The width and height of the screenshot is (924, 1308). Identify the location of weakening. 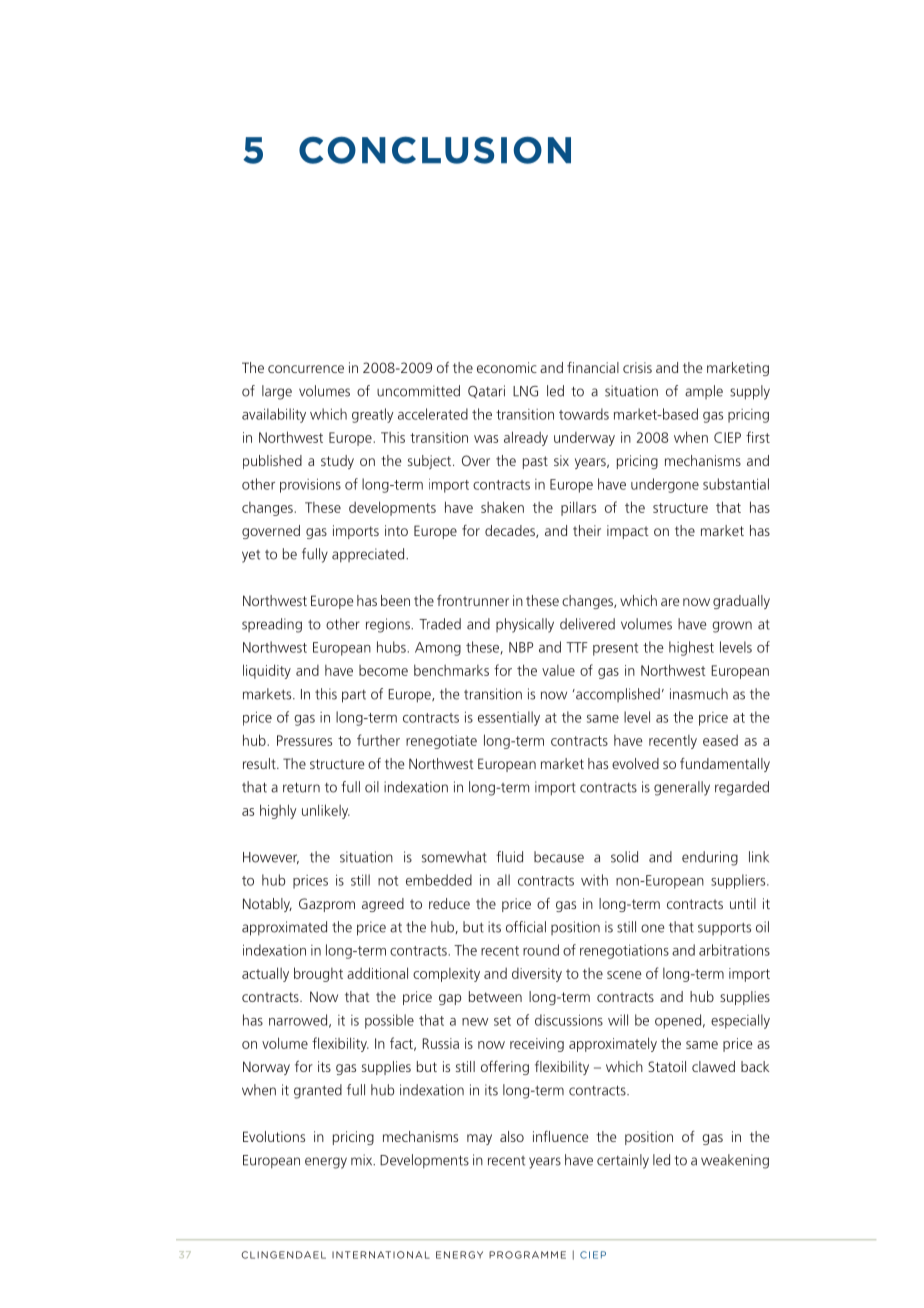
(735, 1161).
